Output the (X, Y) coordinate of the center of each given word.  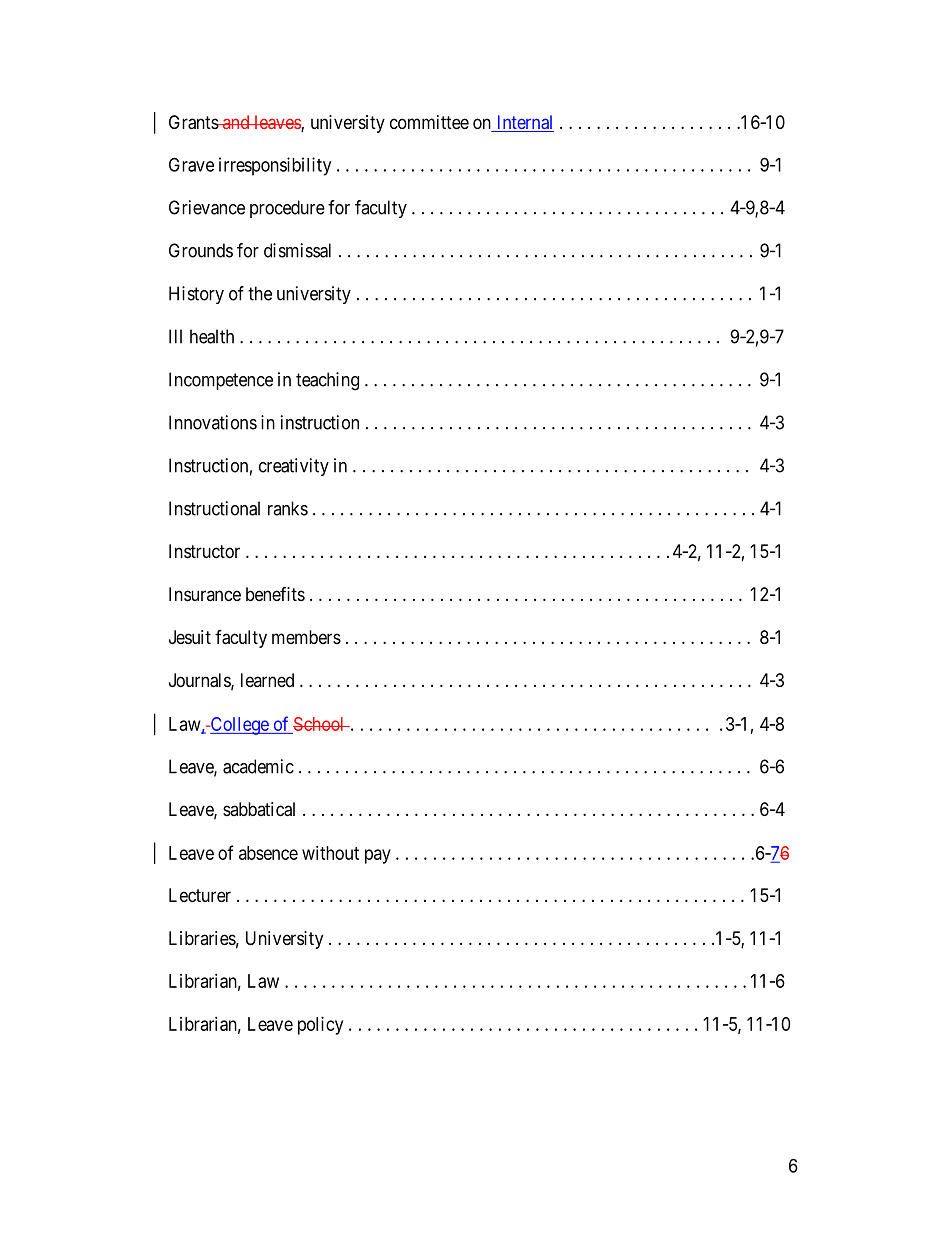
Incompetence (221, 381)
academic (258, 766)
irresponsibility (275, 166)
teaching (327, 381)
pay (378, 856)
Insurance (205, 594)
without (330, 853)
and (236, 122)
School (320, 724)
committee (429, 122)
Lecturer (200, 895)
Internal (524, 123)
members (306, 637)
